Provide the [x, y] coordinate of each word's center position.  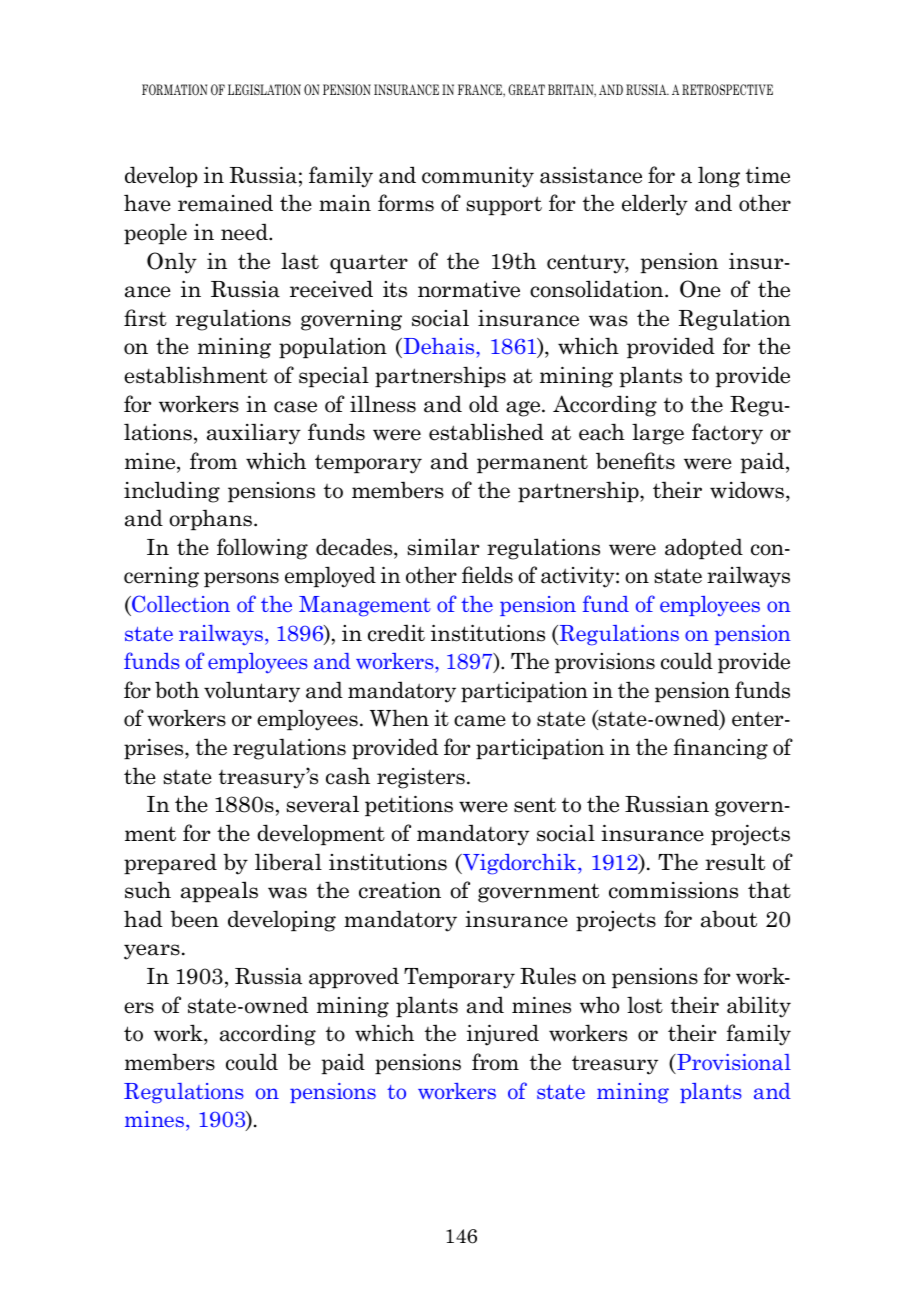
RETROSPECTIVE [727, 90]
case [295, 407]
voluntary [252, 692]
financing [720, 749]
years [152, 952]
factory [727, 434]
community [478, 177]
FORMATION [174, 90]
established [486, 432]
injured [503, 1035]
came [480, 721]
